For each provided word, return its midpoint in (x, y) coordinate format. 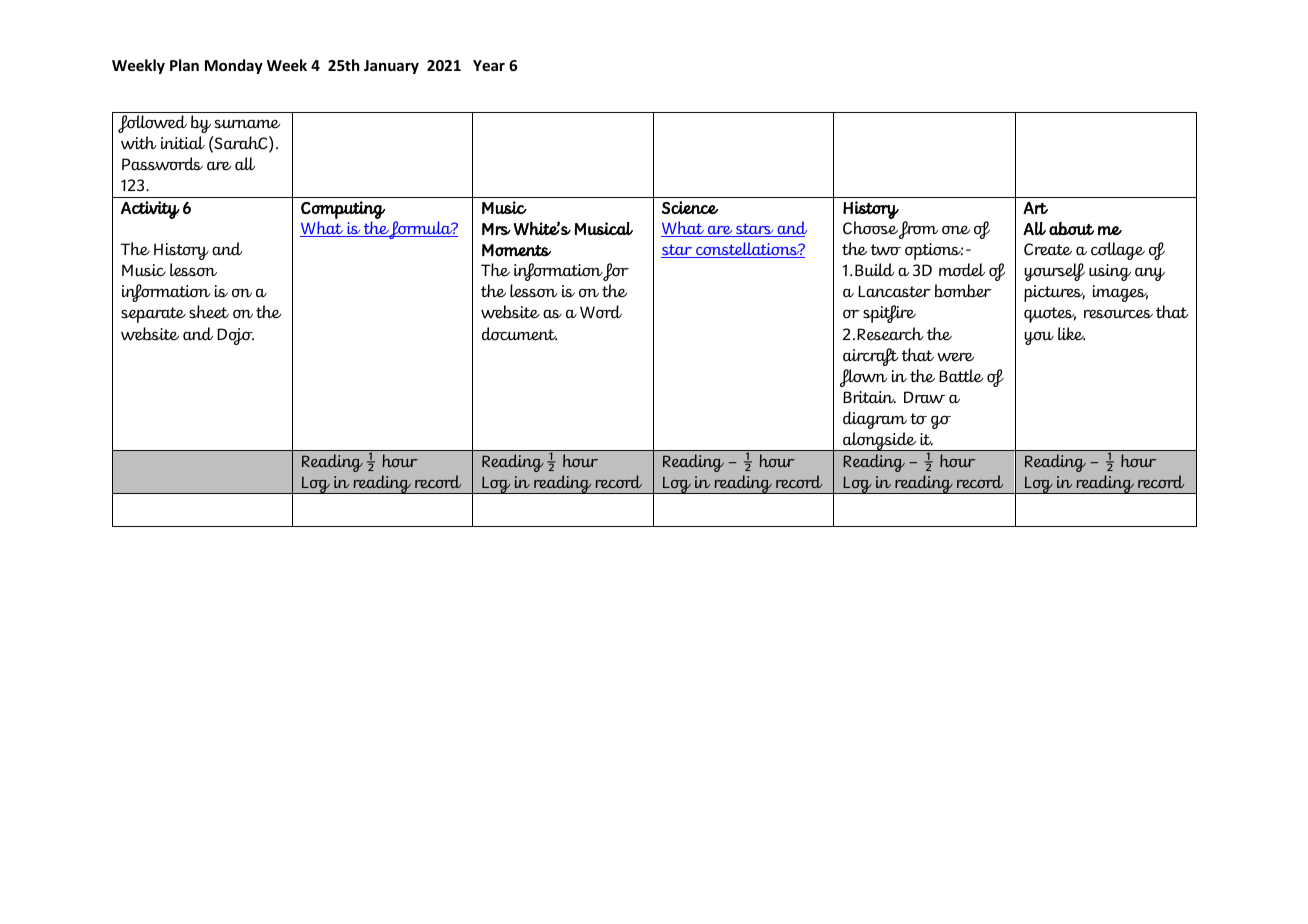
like (1071, 334)
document (519, 334)
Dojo (235, 336)
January (391, 67)
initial (183, 143)
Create (1048, 249)
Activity (150, 210)
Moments (516, 250)
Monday (234, 66)
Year (489, 65)
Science (690, 207)
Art (1035, 208)
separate (153, 315)
